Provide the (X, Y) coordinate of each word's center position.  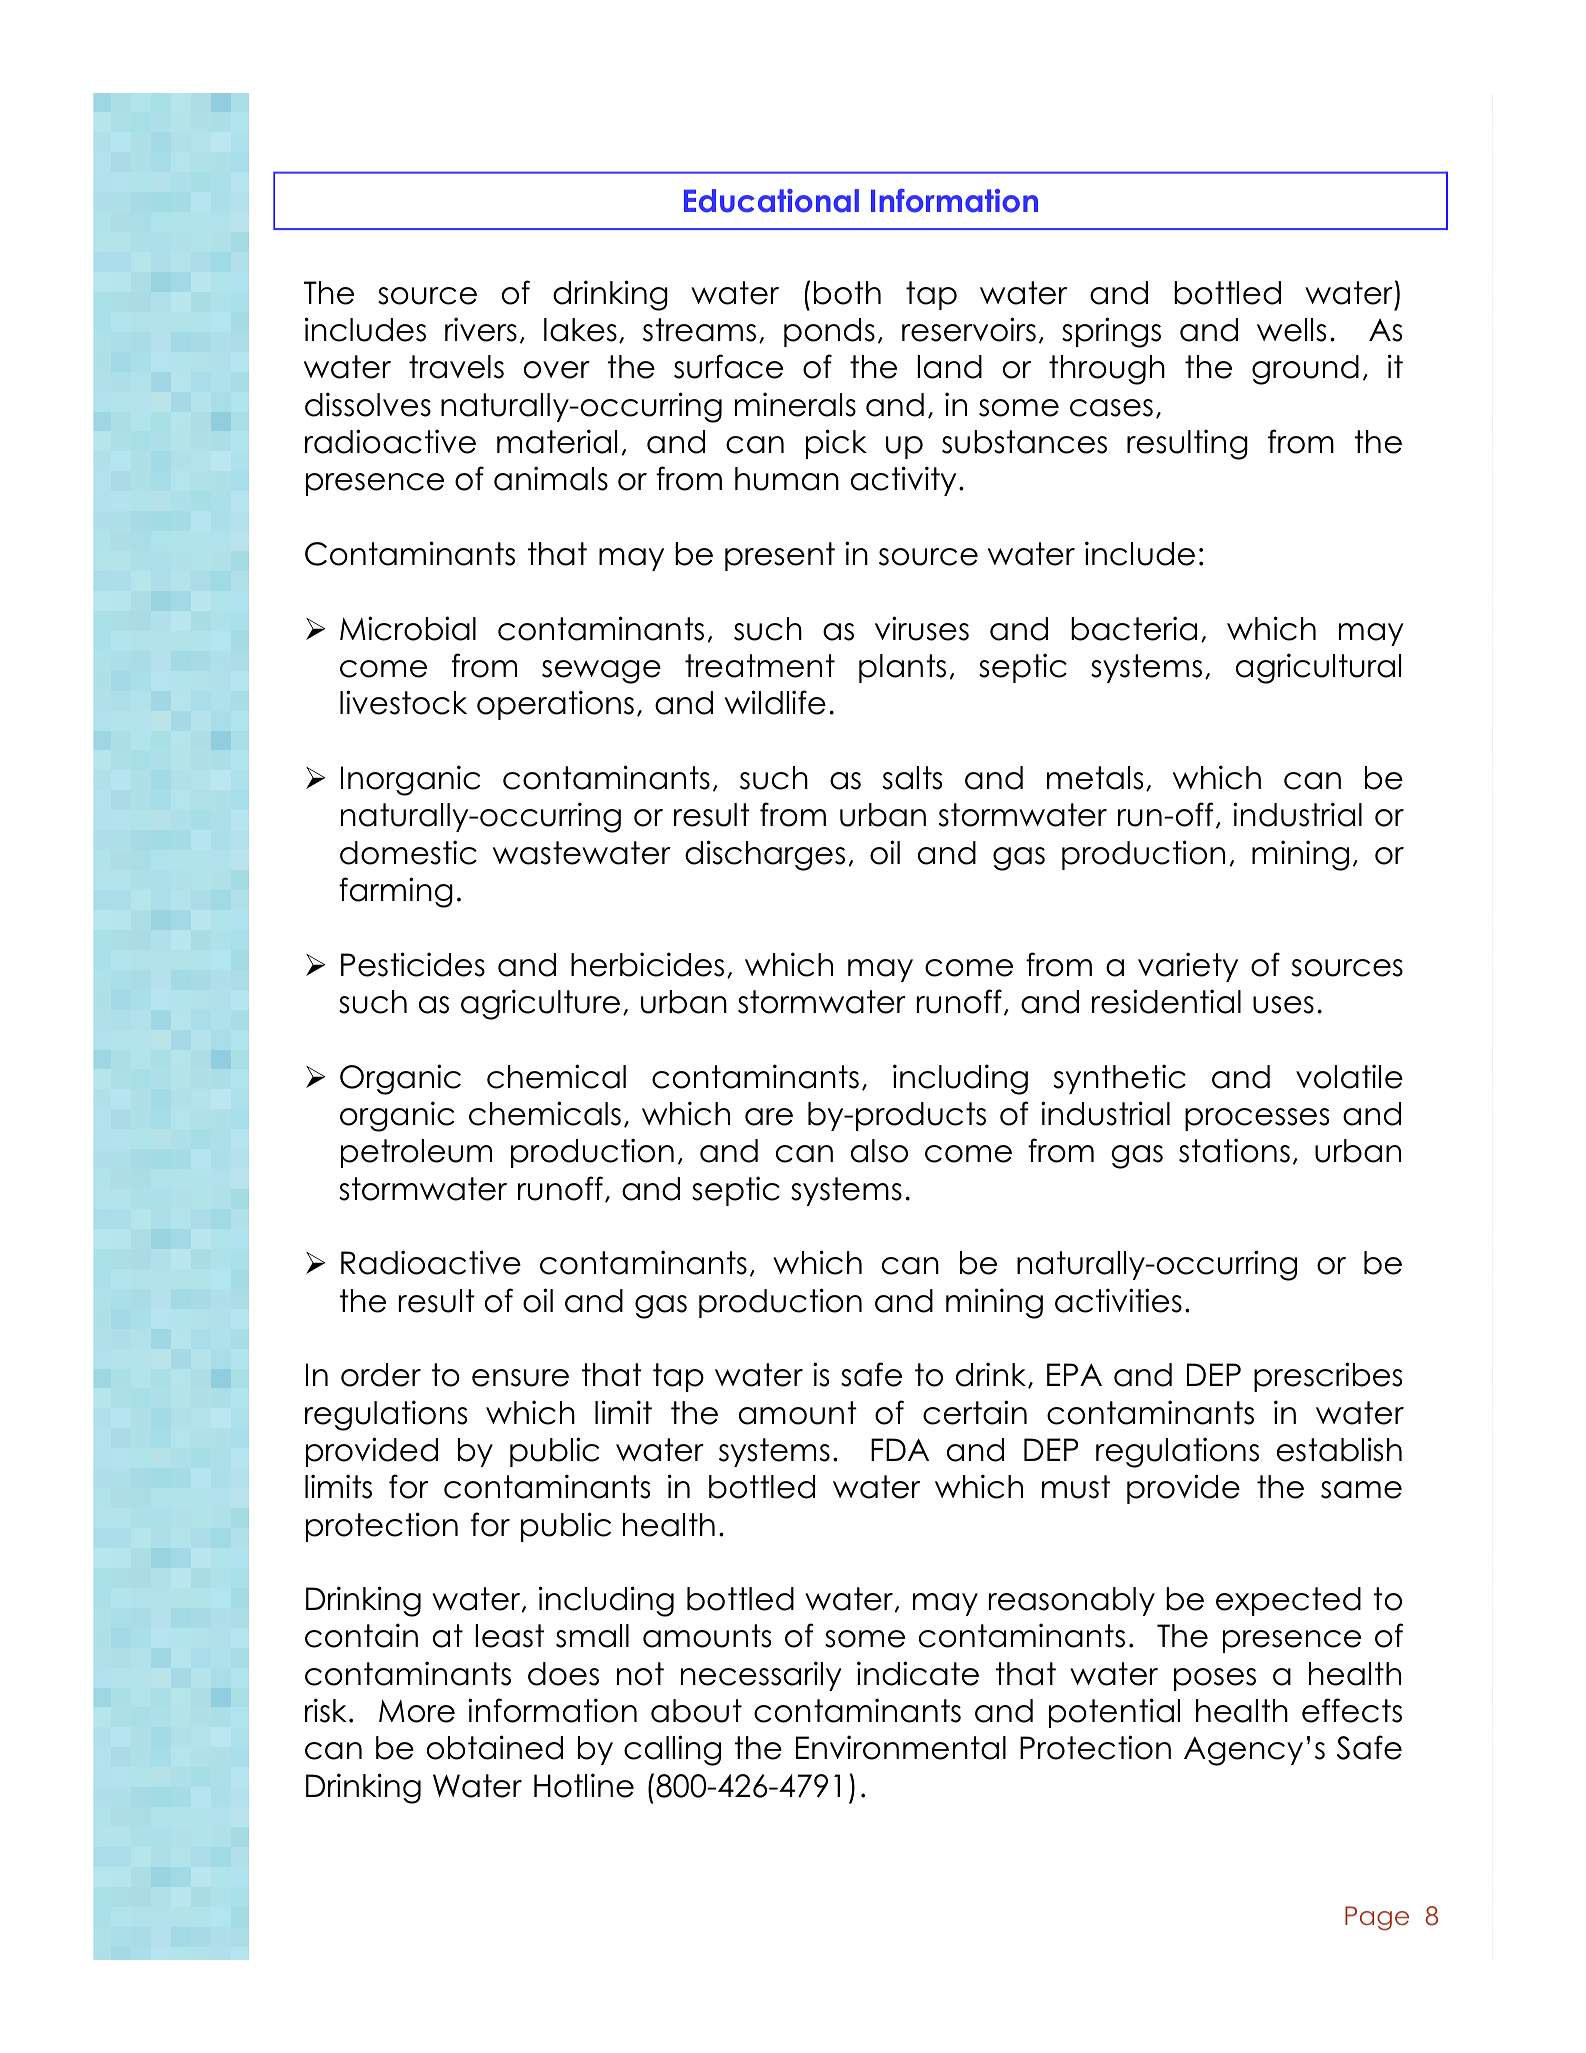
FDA (900, 1449)
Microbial (408, 628)
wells (1291, 330)
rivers (481, 329)
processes (1257, 1119)
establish (1339, 1449)
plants (902, 668)
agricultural (1318, 668)
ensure (520, 1378)
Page (1377, 1918)
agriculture (540, 1004)
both (847, 293)
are (769, 1117)
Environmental (901, 1747)
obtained (495, 1747)
